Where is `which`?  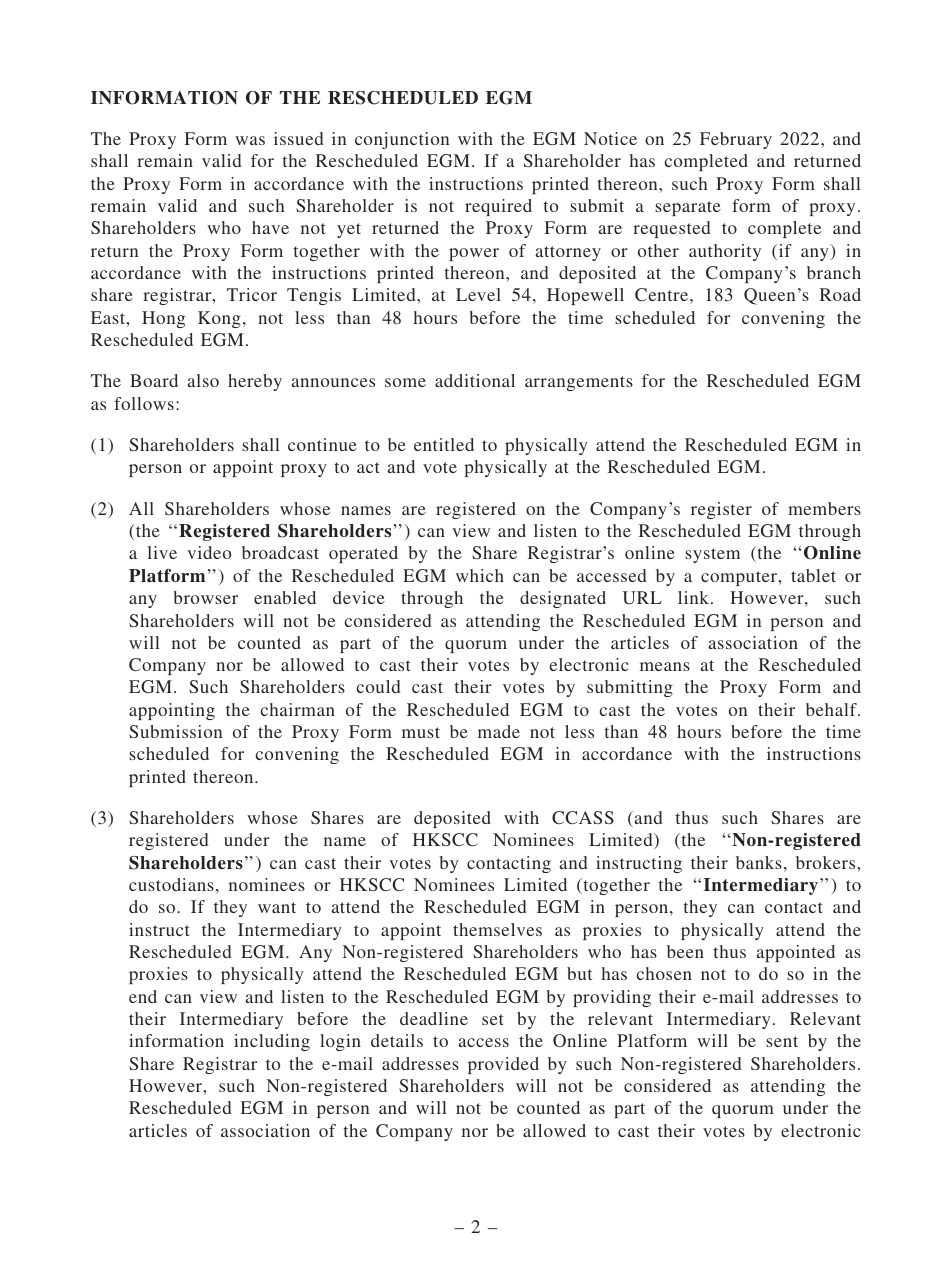 which is located at coordinates (480, 575).
